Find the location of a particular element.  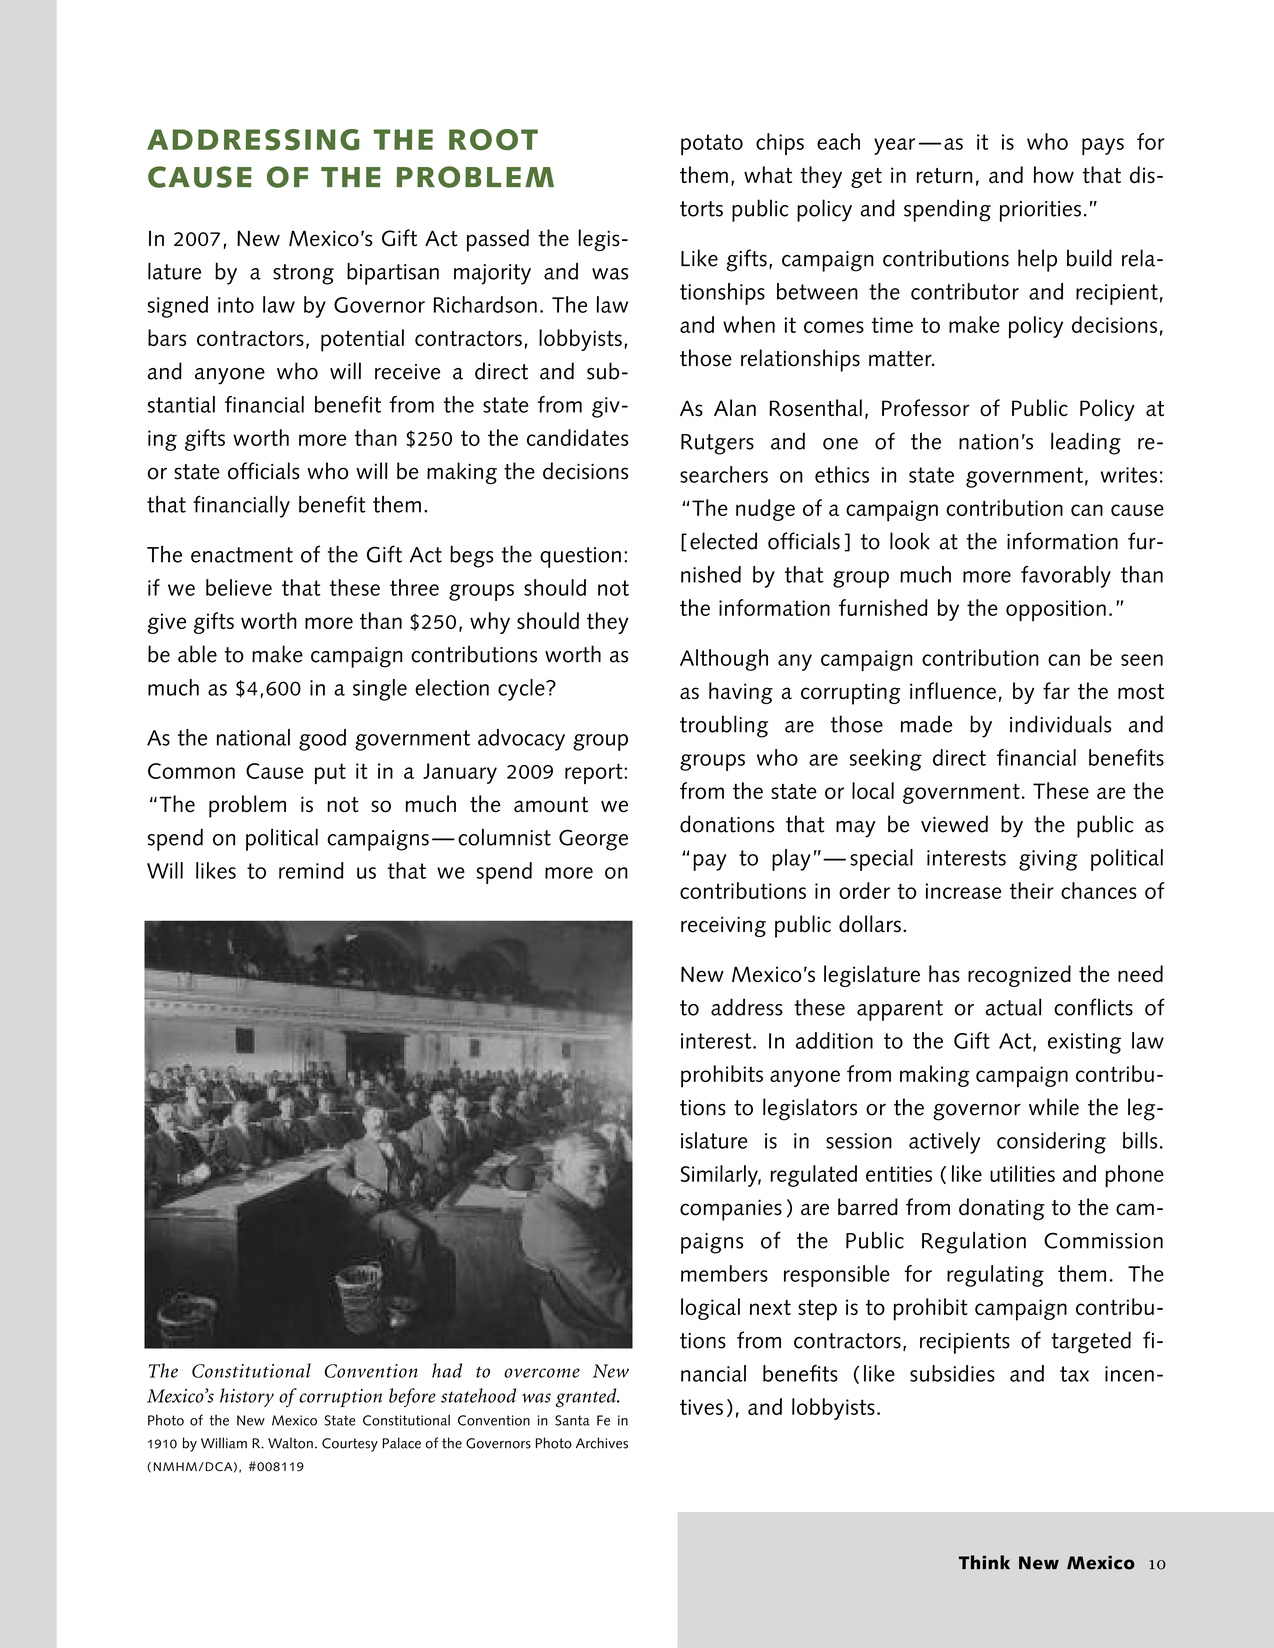

Although is located at coordinates (724, 660).
